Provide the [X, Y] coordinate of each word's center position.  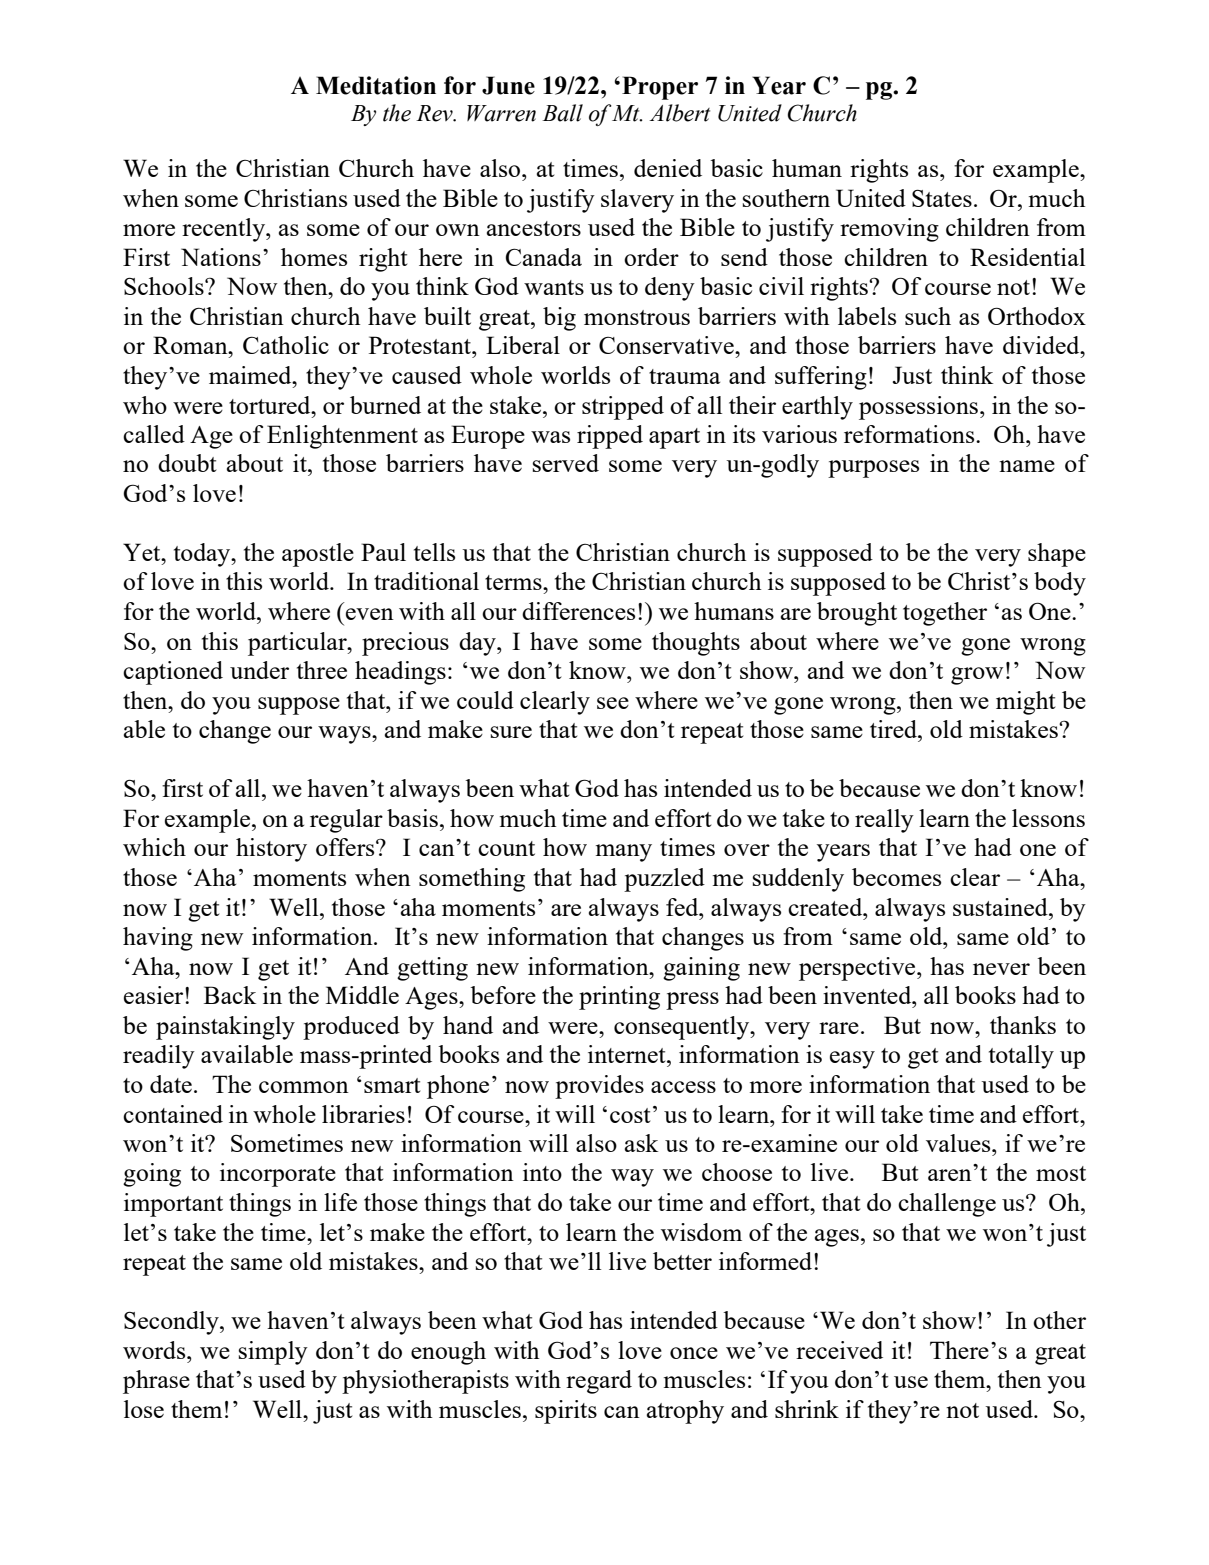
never [1001, 969]
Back [230, 995]
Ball [562, 113]
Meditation [376, 85]
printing [619, 998]
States [942, 198]
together [945, 614]
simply [273, 1353]
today [203, 555]
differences [578, 611]
